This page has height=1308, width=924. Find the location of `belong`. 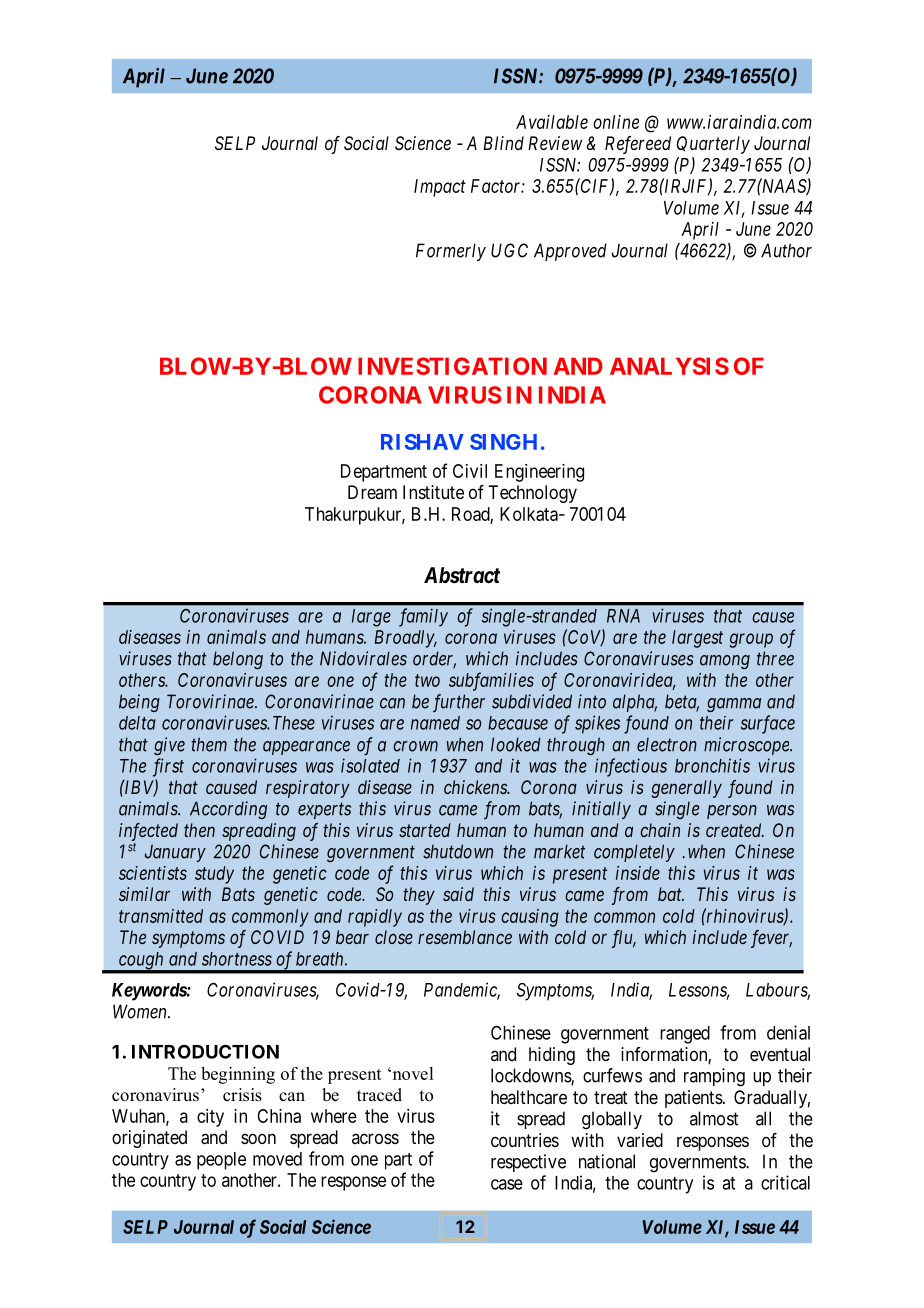

belong is located at coordinates (238, 660).
